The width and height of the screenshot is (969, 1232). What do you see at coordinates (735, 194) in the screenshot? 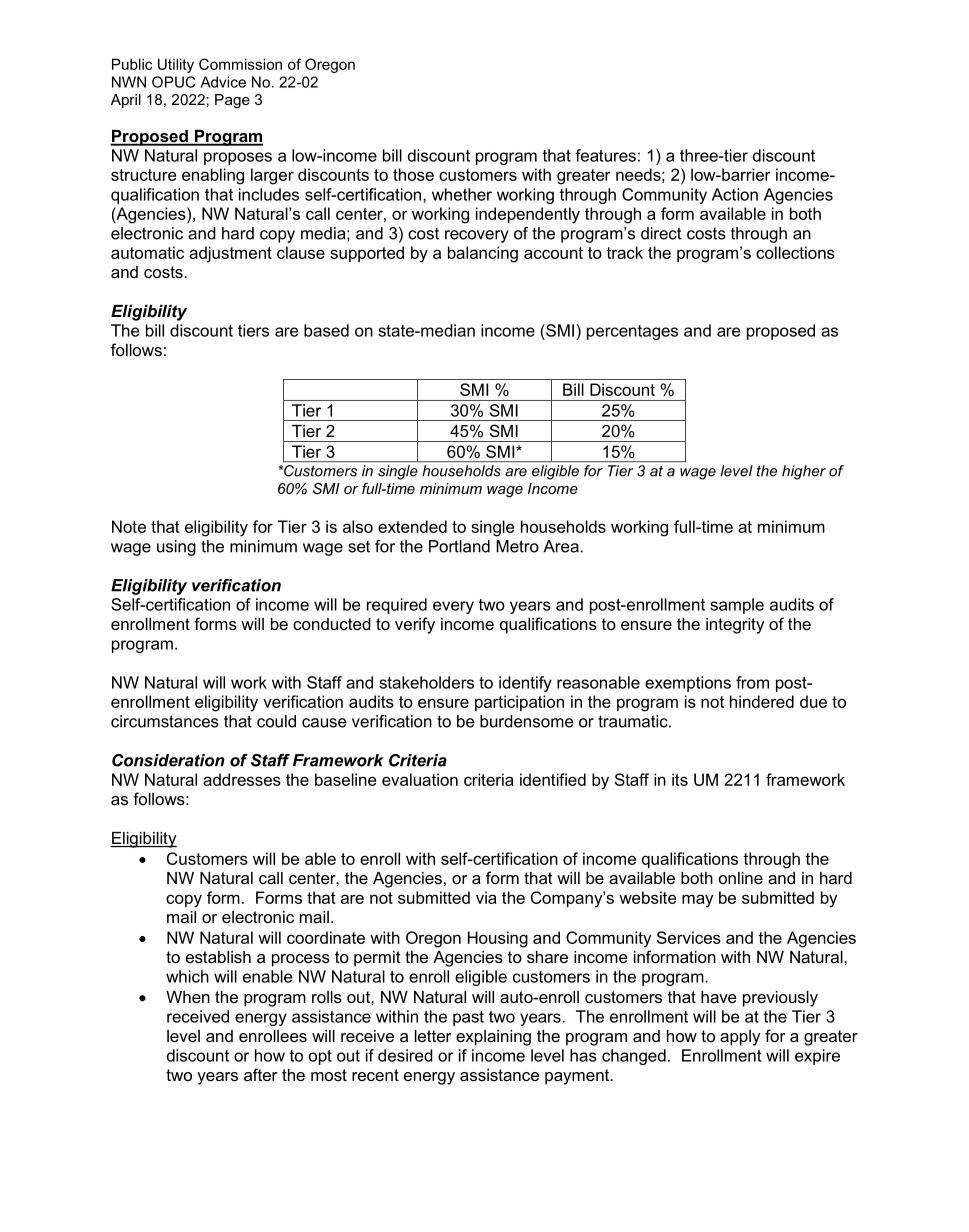
I see `Action` at bounding box center [735, 194].
